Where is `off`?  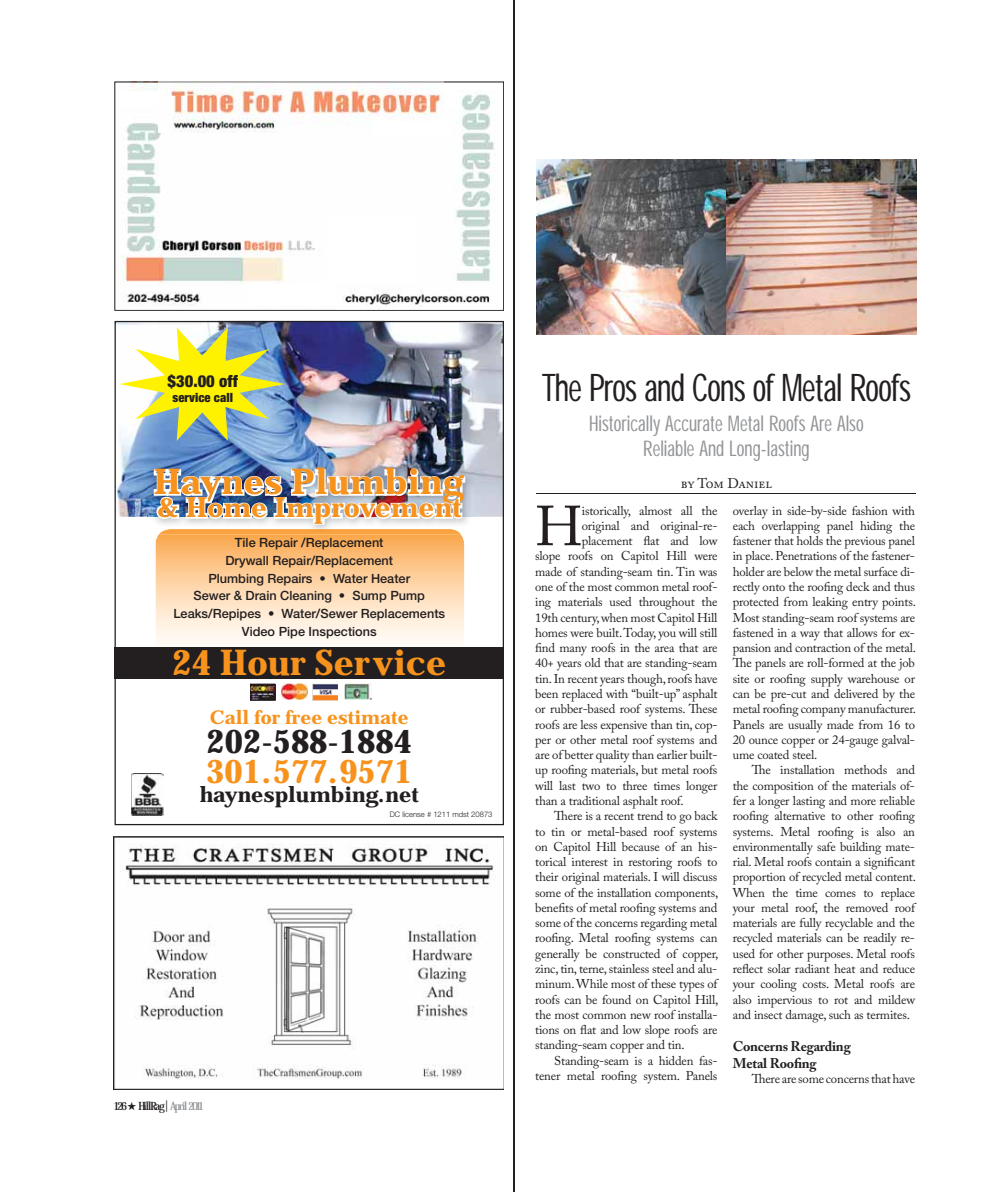 off is located at coordinates (228, 381).
